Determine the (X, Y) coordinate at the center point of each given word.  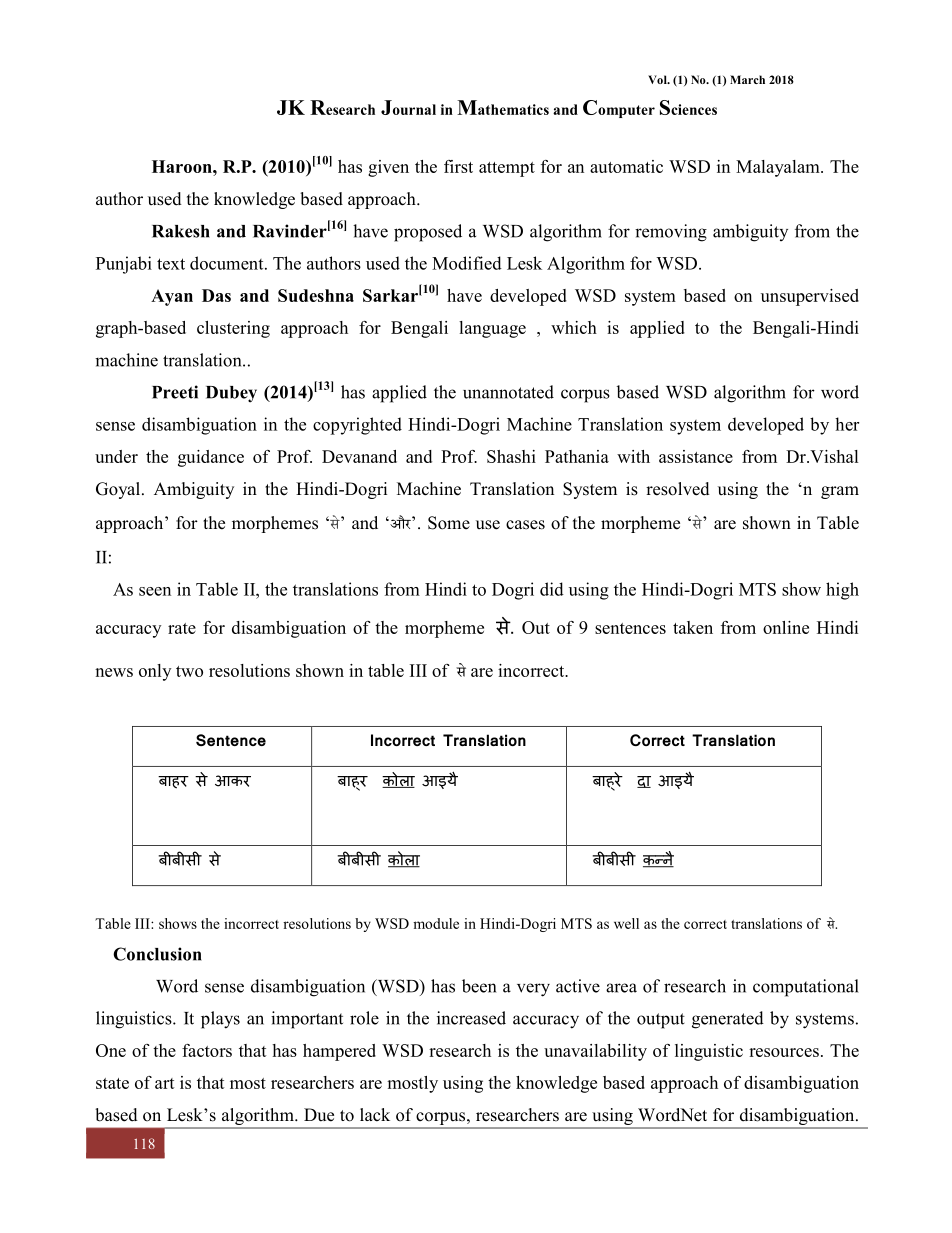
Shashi (511, 456)
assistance (696, 456)
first (458, 166)
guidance (211, 458)
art (165, 1083)
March (747, 79)
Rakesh (181, 231)
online (786, 627)
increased (471, 1018)
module (436, 923)
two (189, 671)
